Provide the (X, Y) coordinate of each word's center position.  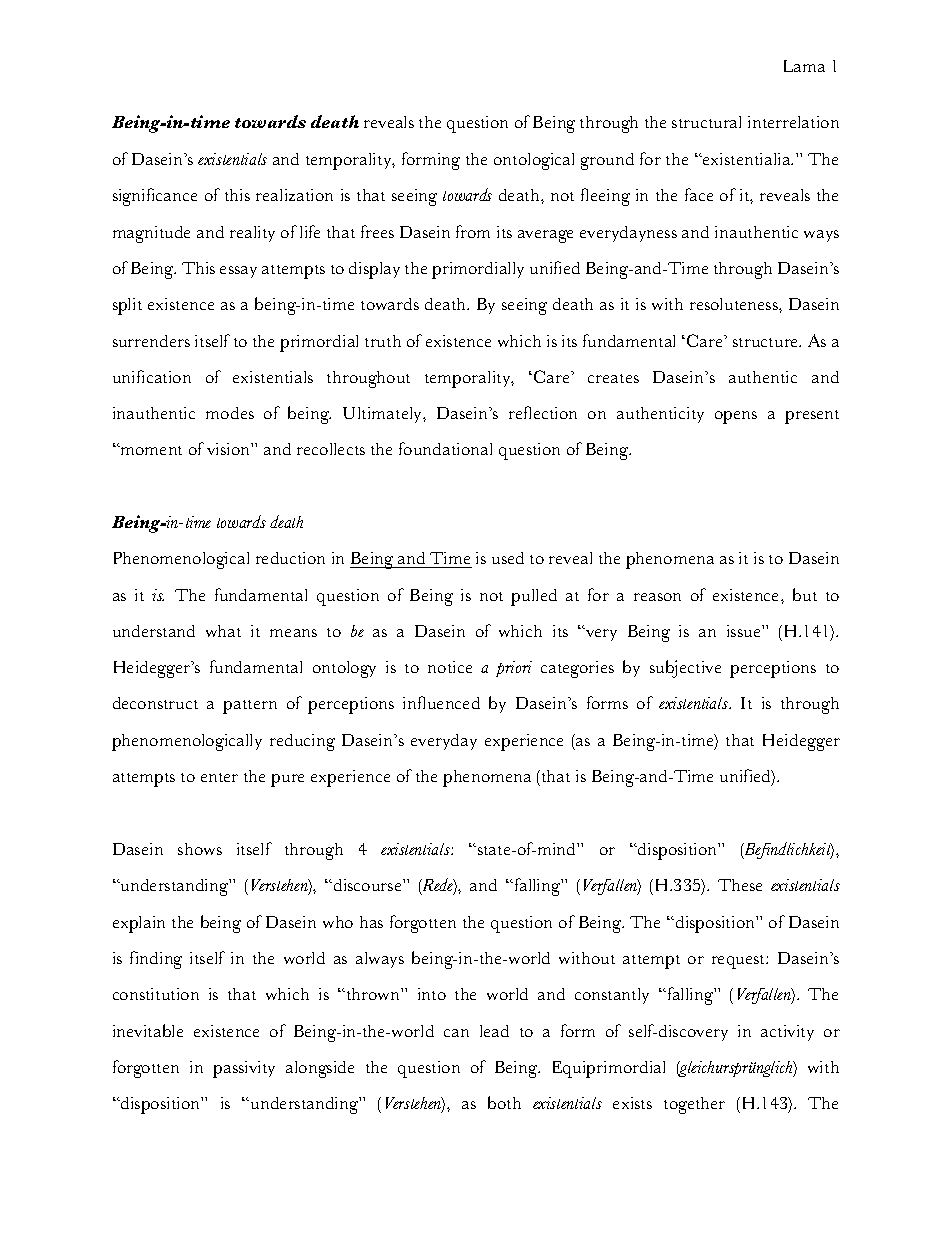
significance (155, 197)
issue (745, 631)
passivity (244, 1069)
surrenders (151, 341)
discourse (369, 885)
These (740, 885)
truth (383, 341)
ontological (534, 161)
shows (200, 849)
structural (706, 122)
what (223, 631)
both (504, 1102)
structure (767, 342)
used (508, 558)
